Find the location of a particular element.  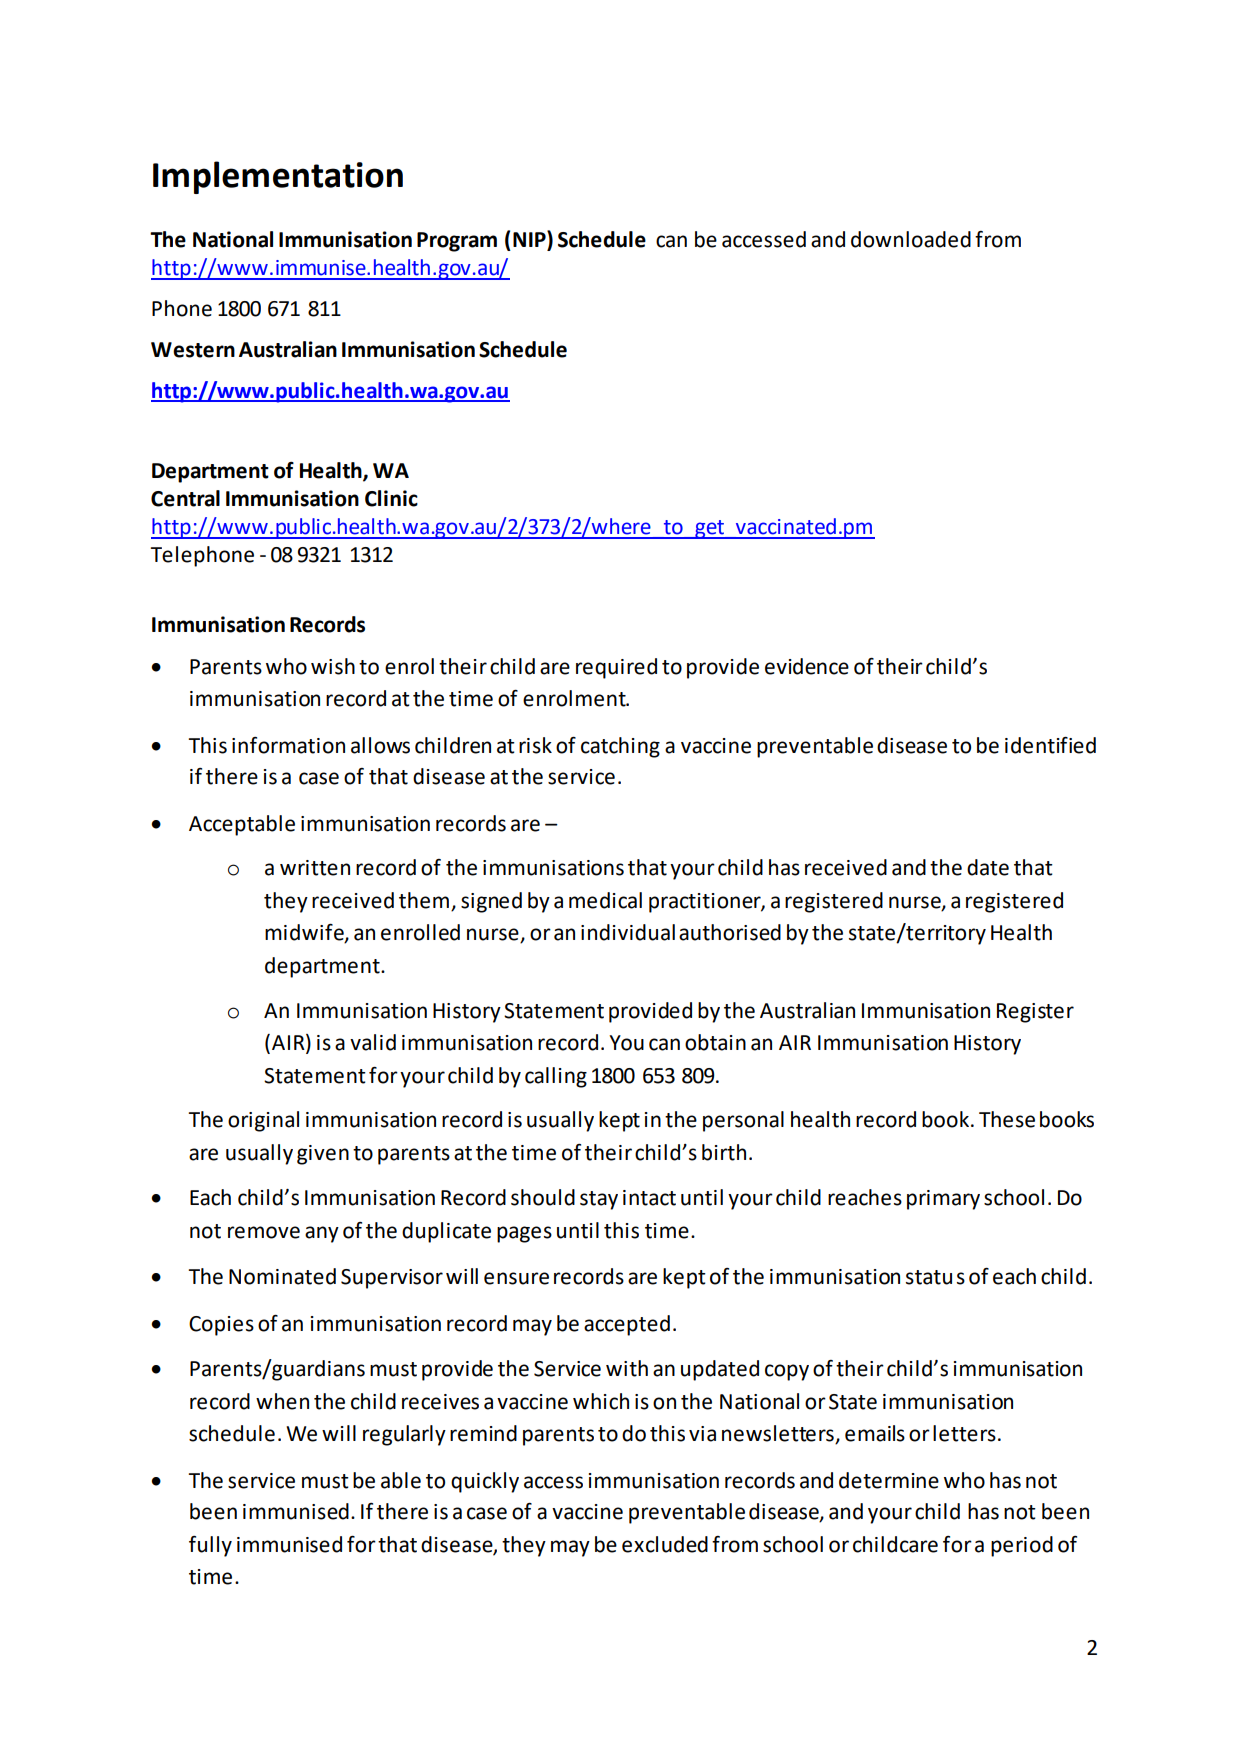

Implementation is located at coordinates (278, 177).
